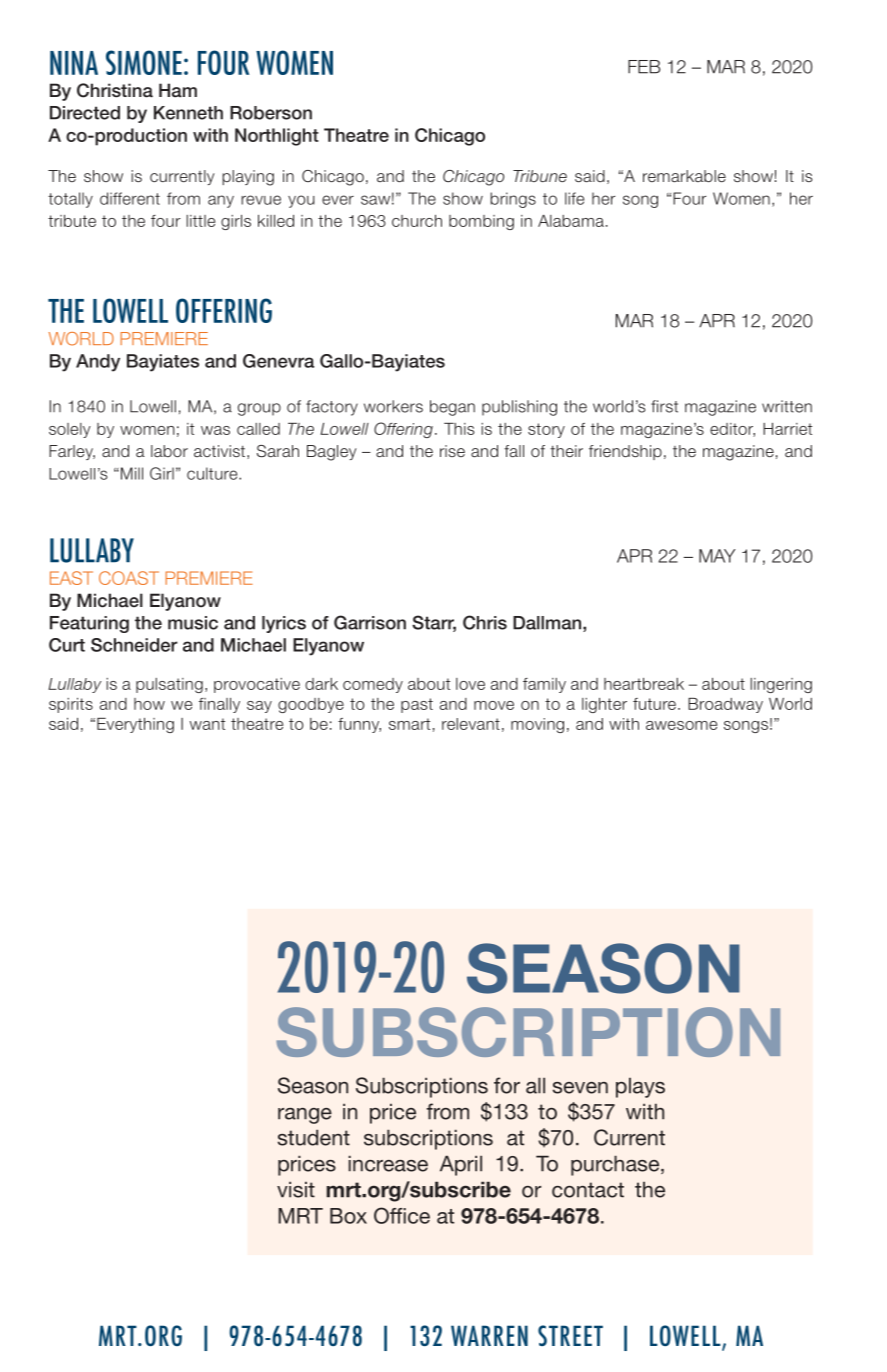 The width and height of the screenshot is (887, 1372). What do you see at coordinates (681, 725) in the screenshot?
I see `awesome` at bounding box center [681, 725].
